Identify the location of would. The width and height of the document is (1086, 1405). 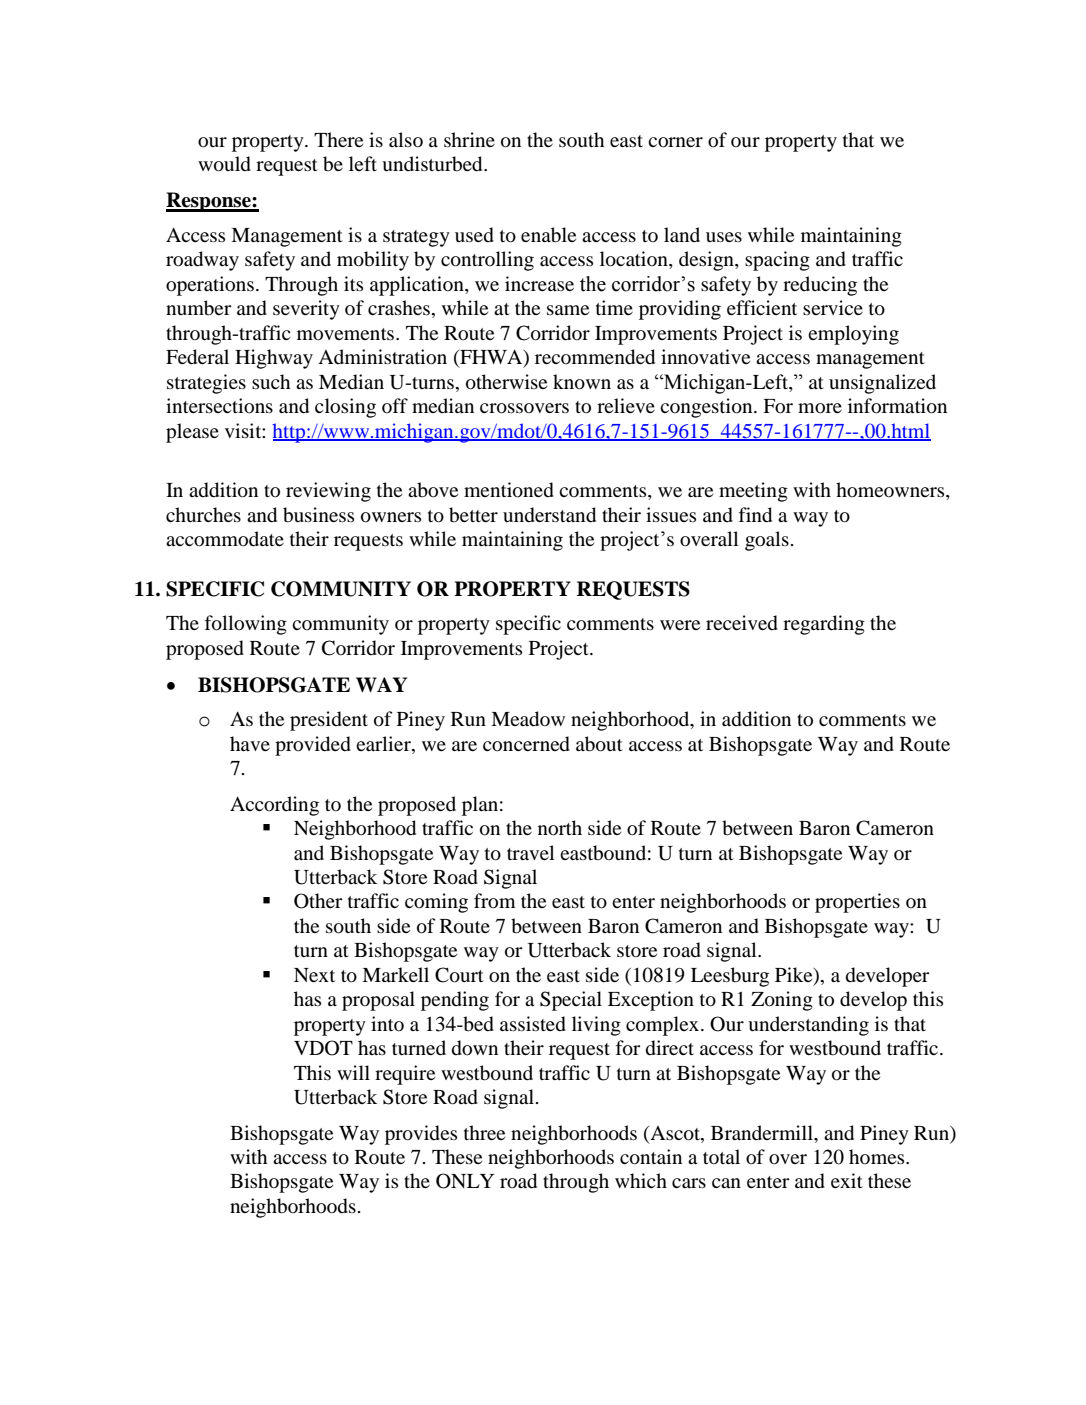
(224, 164).
